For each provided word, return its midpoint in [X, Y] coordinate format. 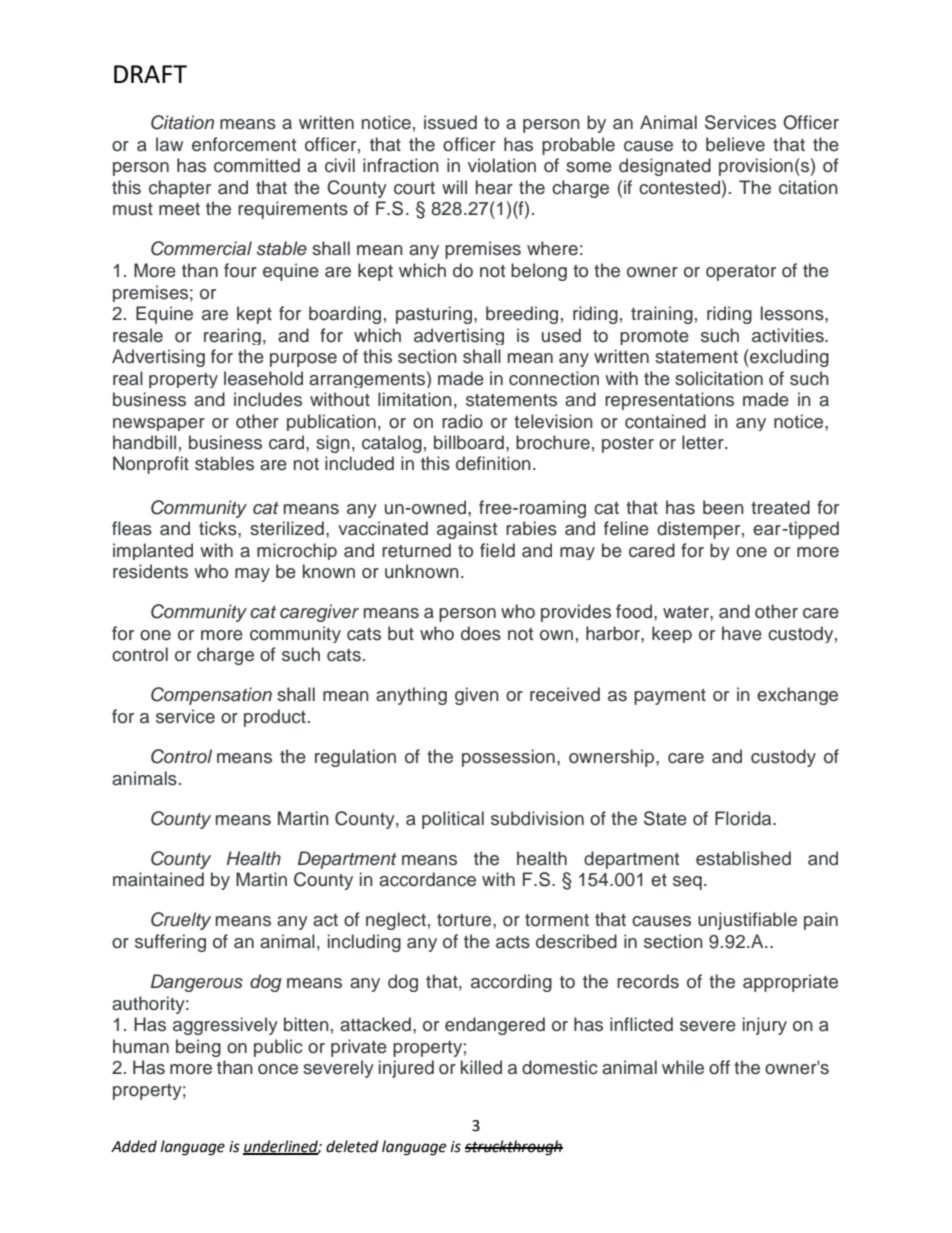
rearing [232, 336]
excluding [788, 358]
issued [450, 122]
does [481, 633]
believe [735, 144]
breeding [522, 315]
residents [150, 571]
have [742, 633]
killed [481, 1067]
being [198, 1048]
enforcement [244, 144]
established [743, 858]
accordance [427, 879]
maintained [158, 879]
